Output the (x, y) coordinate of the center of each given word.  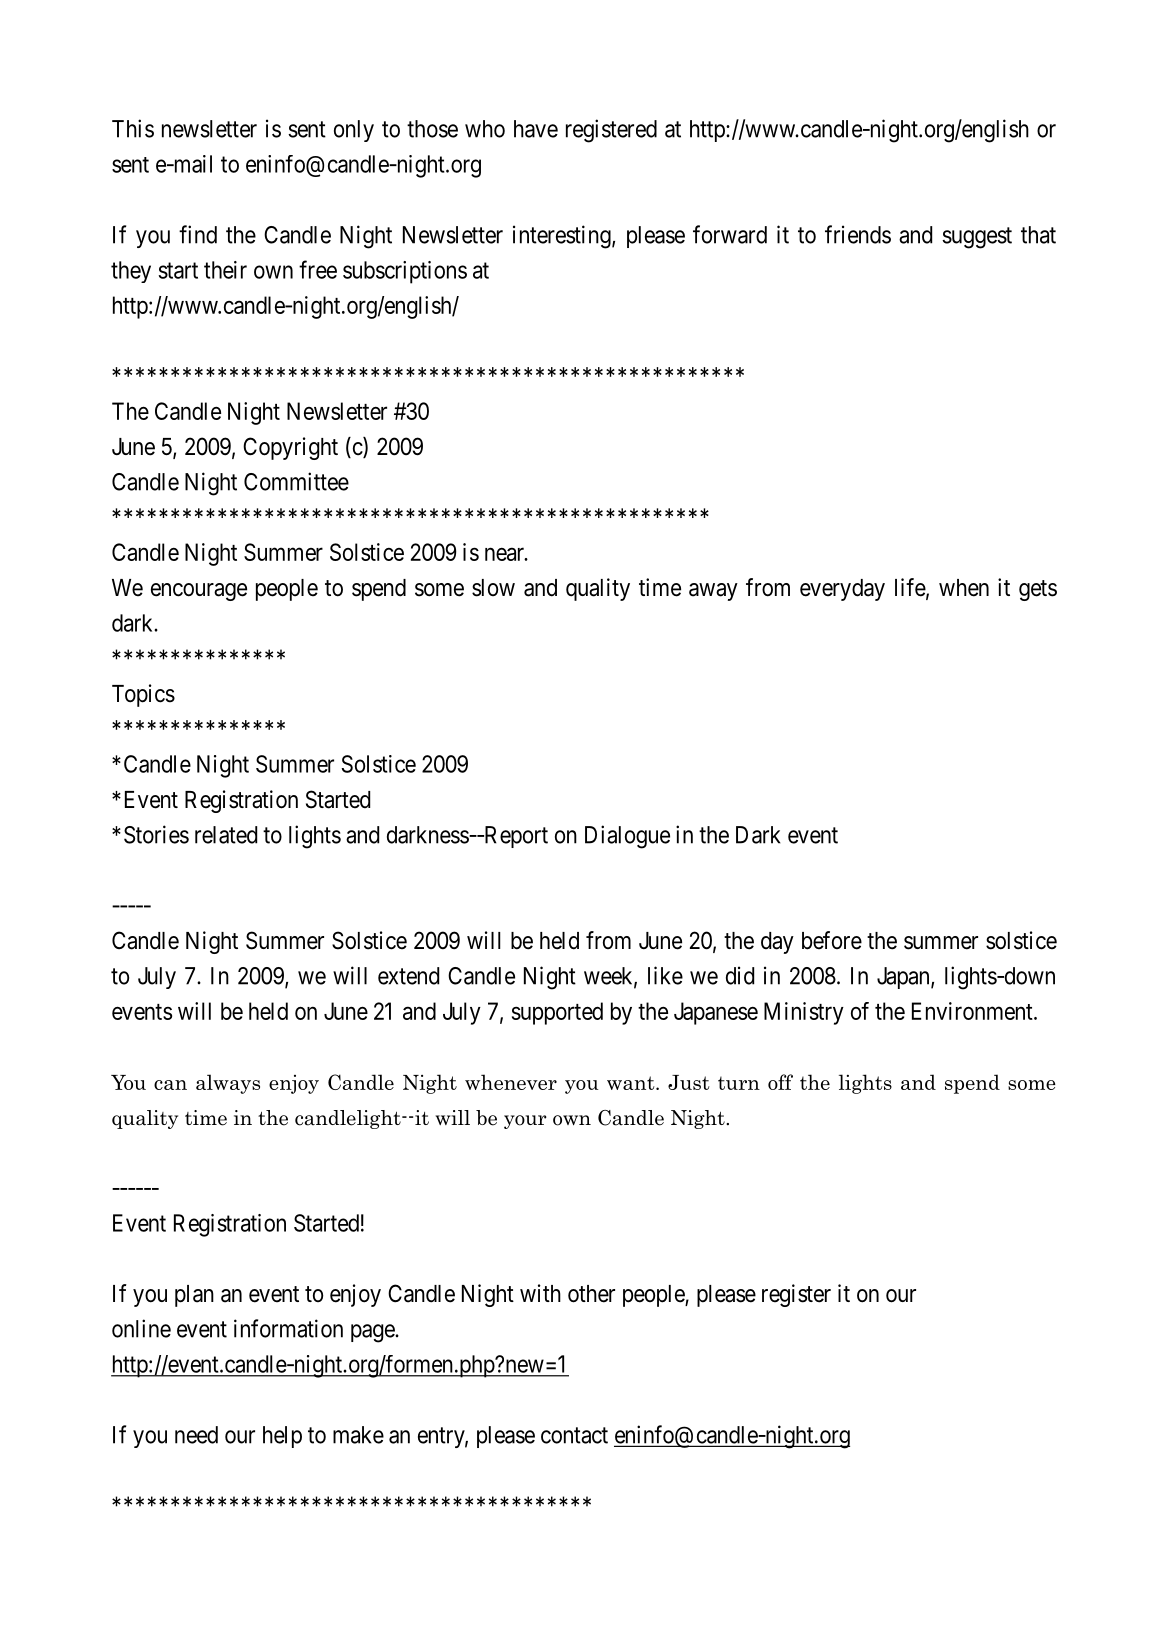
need (196, 1435)
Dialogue (627, 837)
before (832, 940)
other (591, 1294)
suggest (977, 238)
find (198, 234)
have (536, 129)
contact (574, 1435)
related (226, 835)
